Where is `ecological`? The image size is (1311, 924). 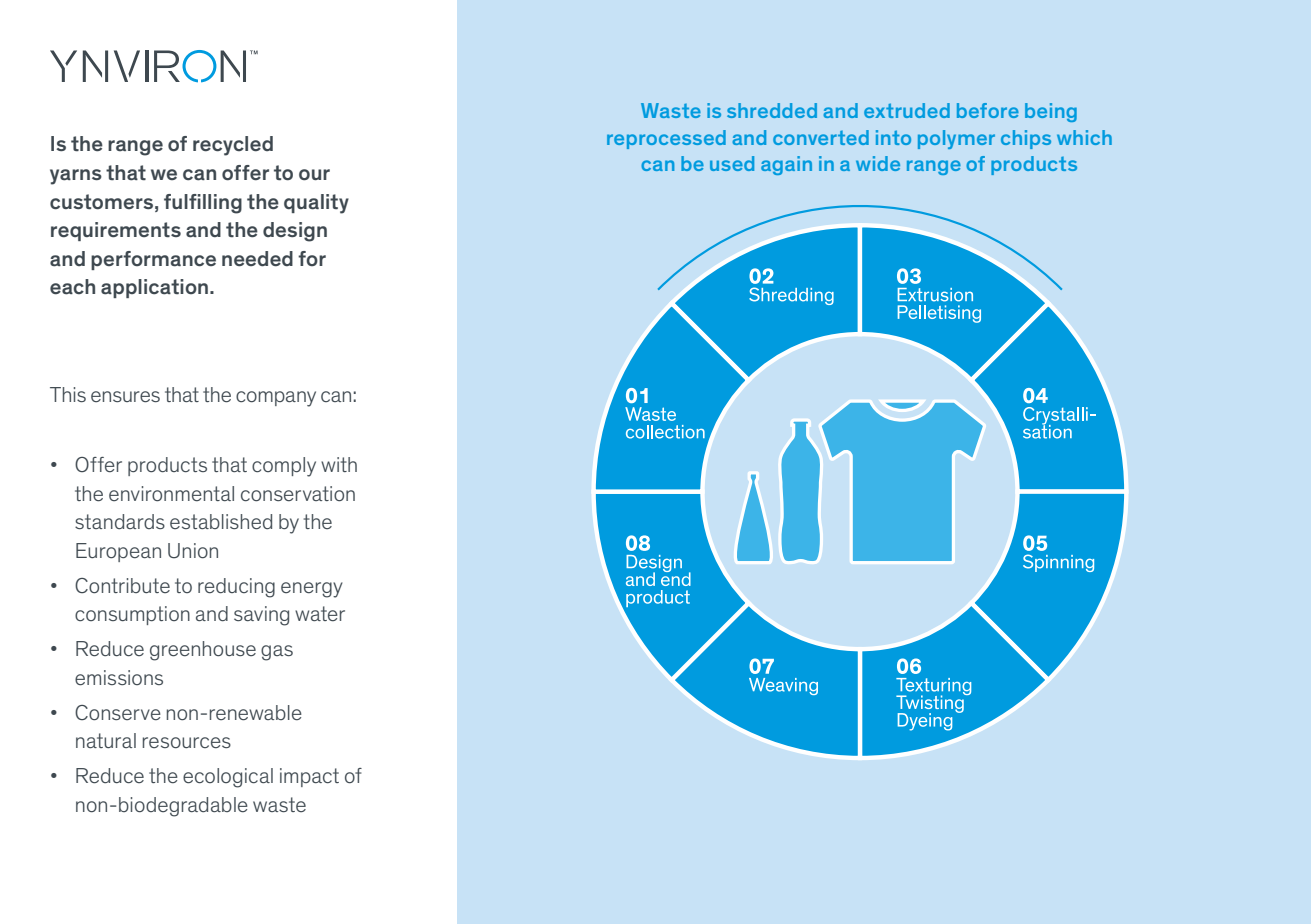
ecological is located at coordinates (228, 778).
